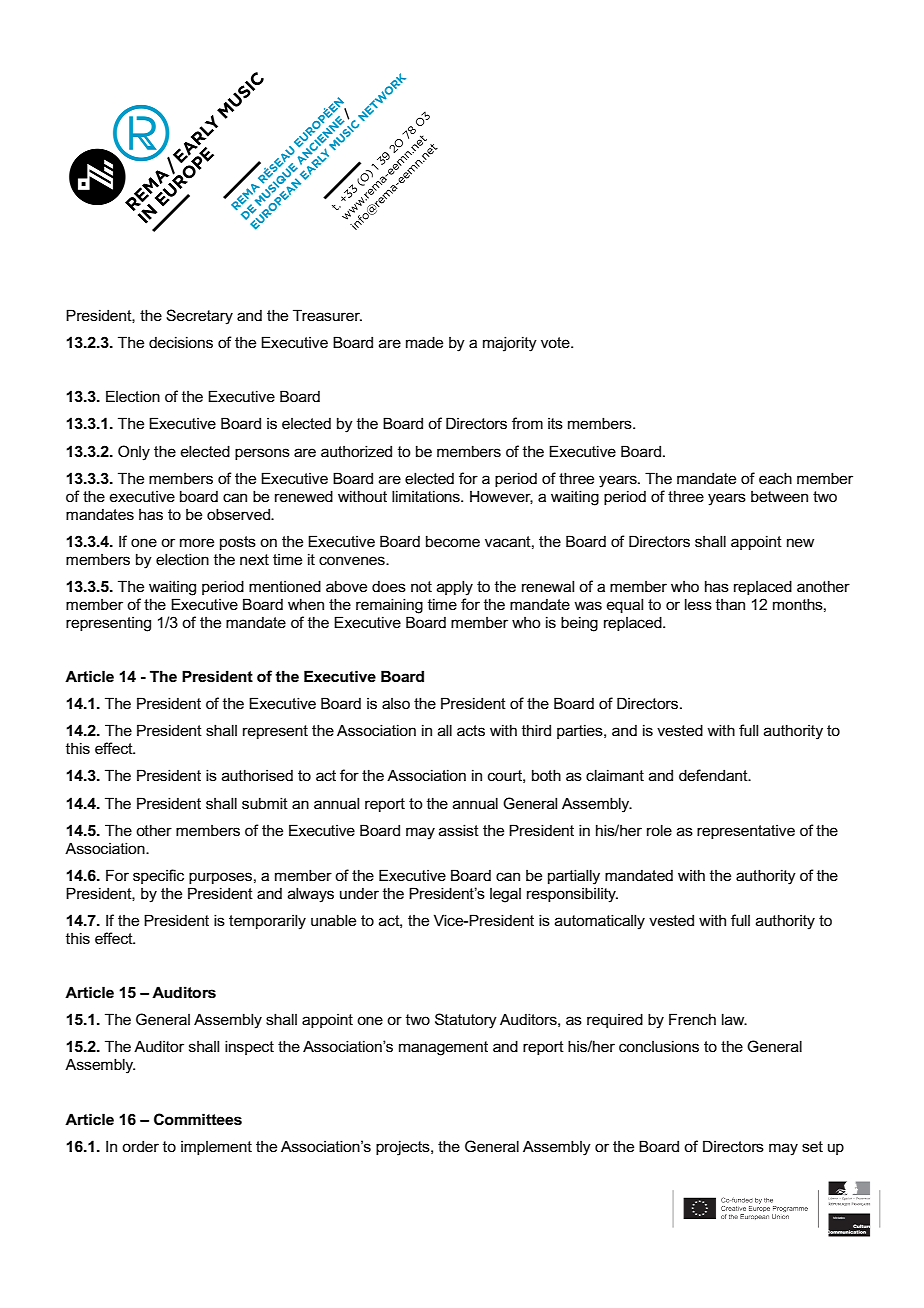 Image resolution: width=924 pixels, height=1308 pixels. Describe the element at coordinates (556, 342) in the screenshot. I see `vote` at that location.
